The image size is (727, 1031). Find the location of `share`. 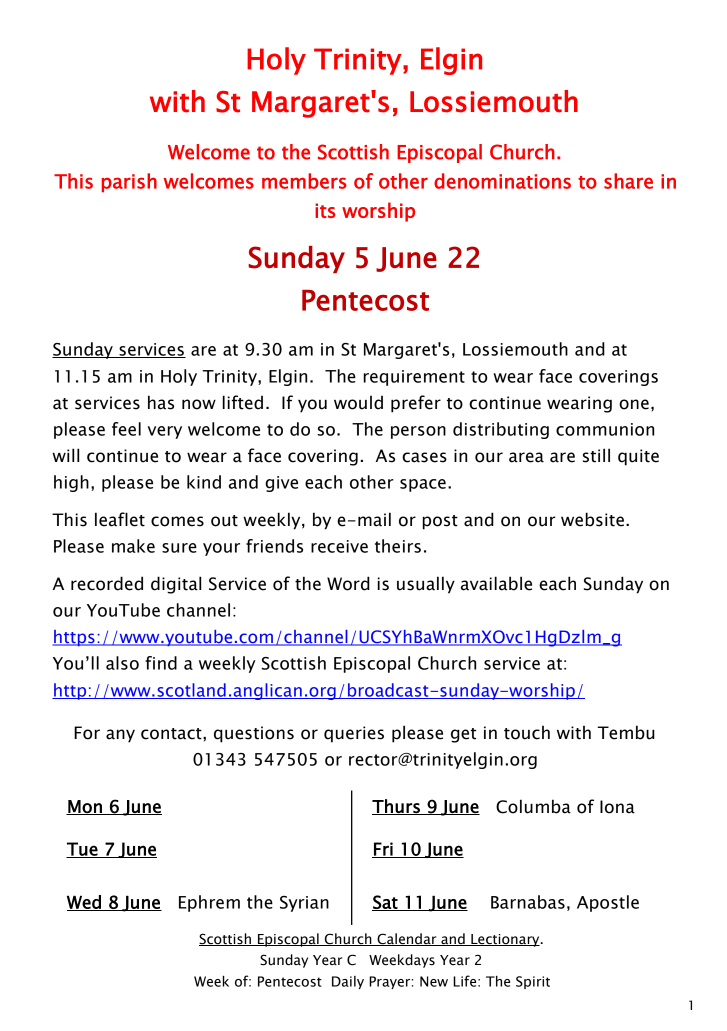

share is located at coordinates (628, 181).
